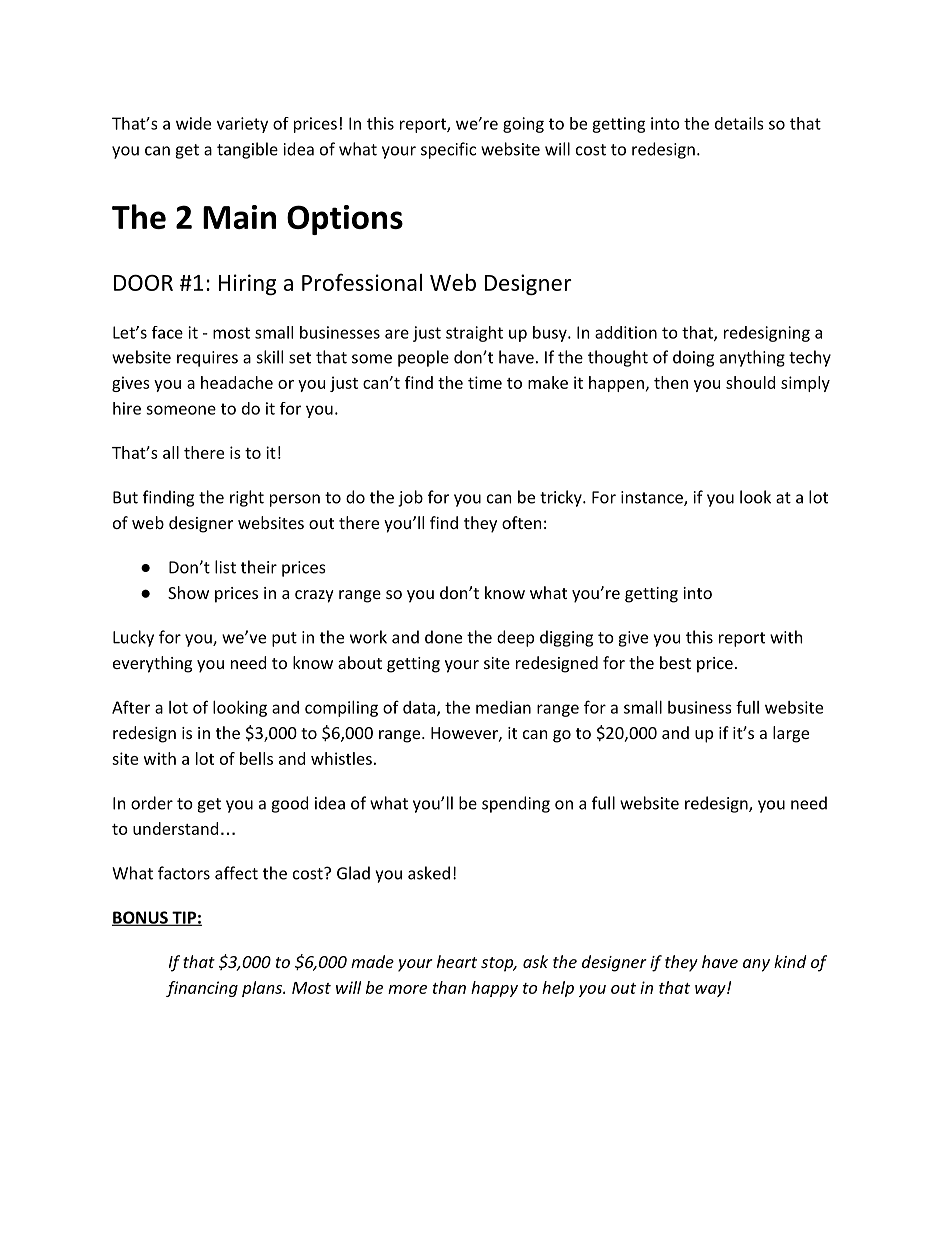 This screenshot has width=952, height=1233. What do you see at coordinates (202, 989) in the screenshot?
I see `financing` at bounding box center [202, 989].
